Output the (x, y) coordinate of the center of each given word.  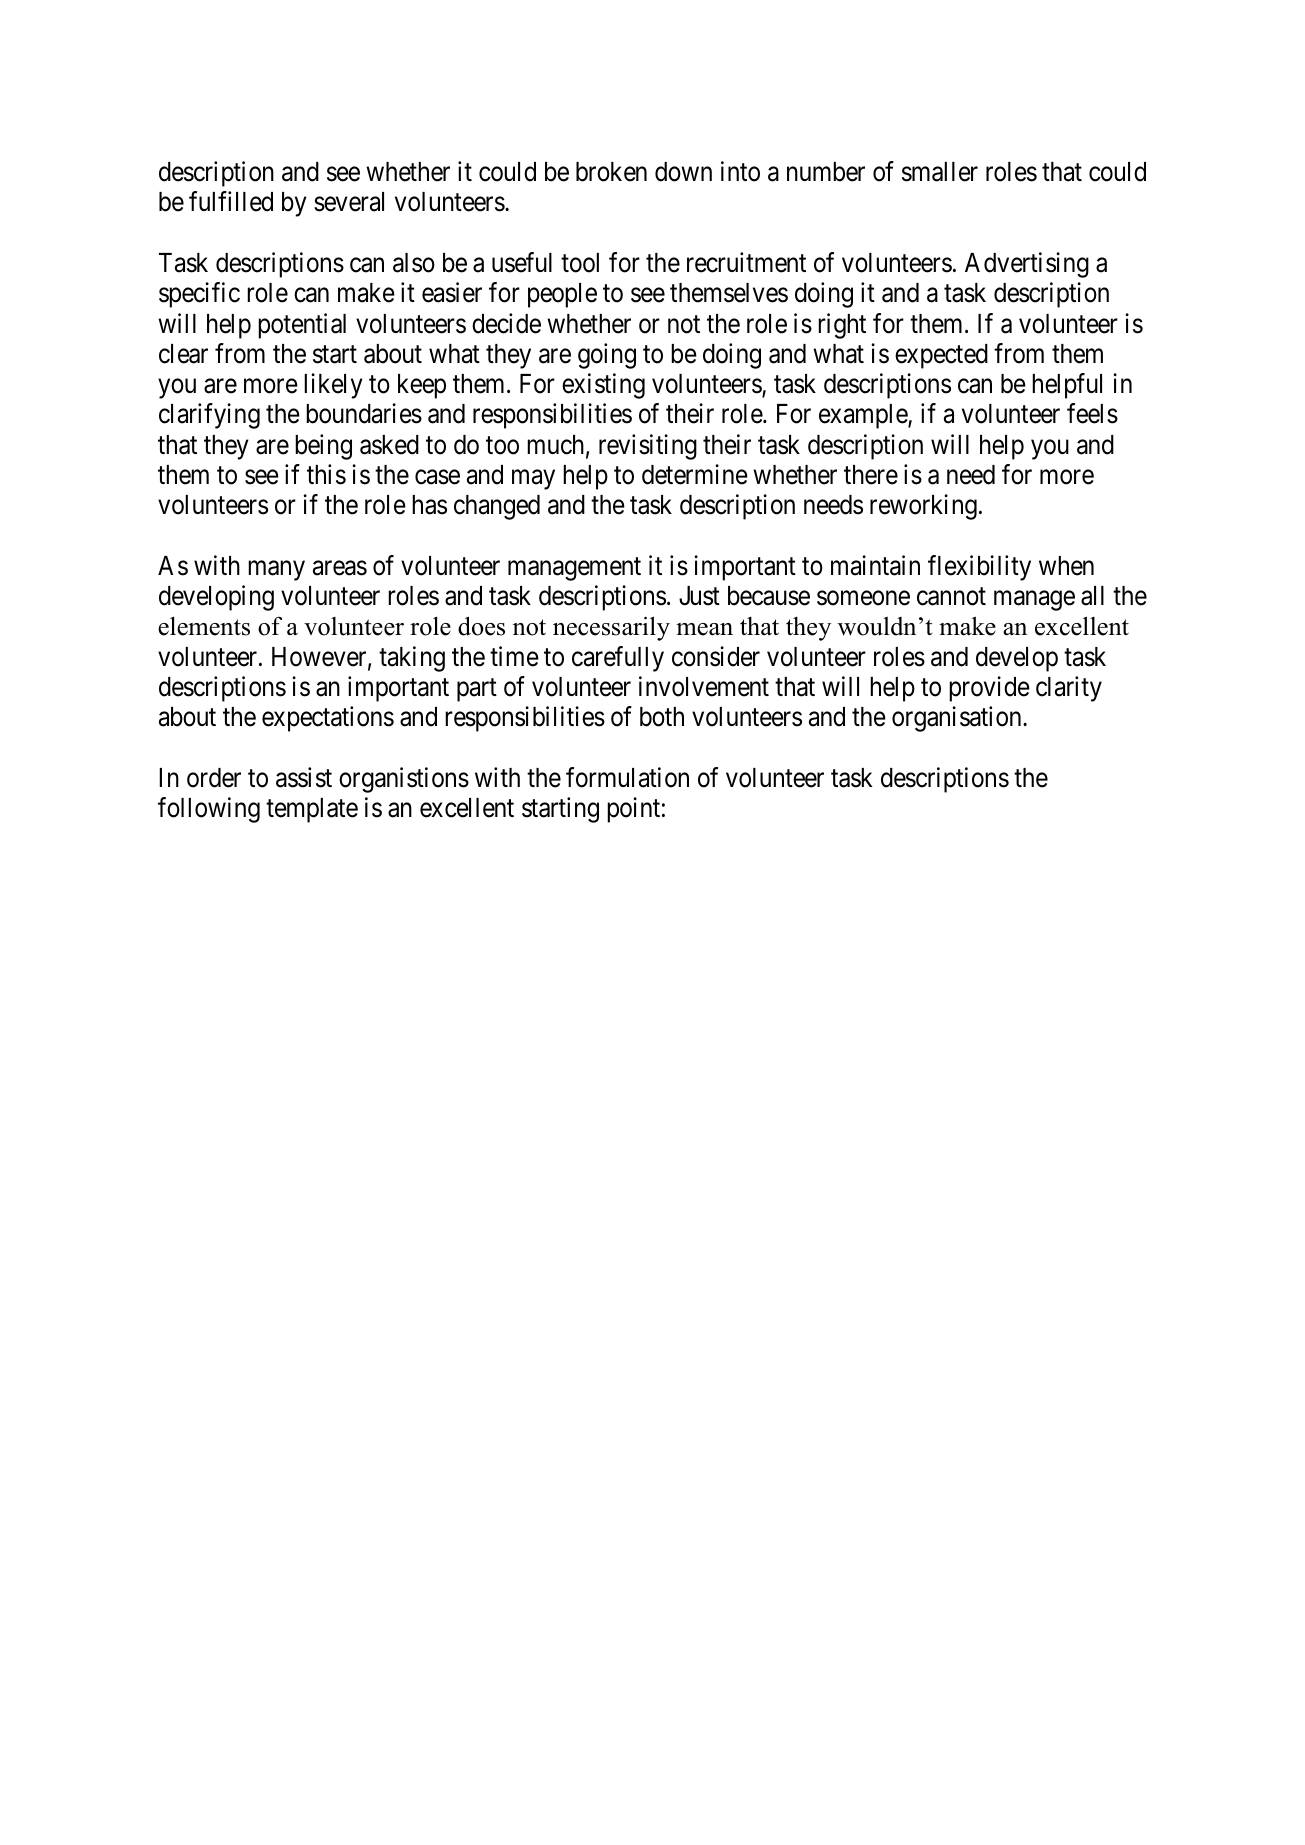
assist (304, 777)
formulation (627, 777)
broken (611, 172)
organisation (958, 719)
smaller (940, 172)
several (349, 202)
